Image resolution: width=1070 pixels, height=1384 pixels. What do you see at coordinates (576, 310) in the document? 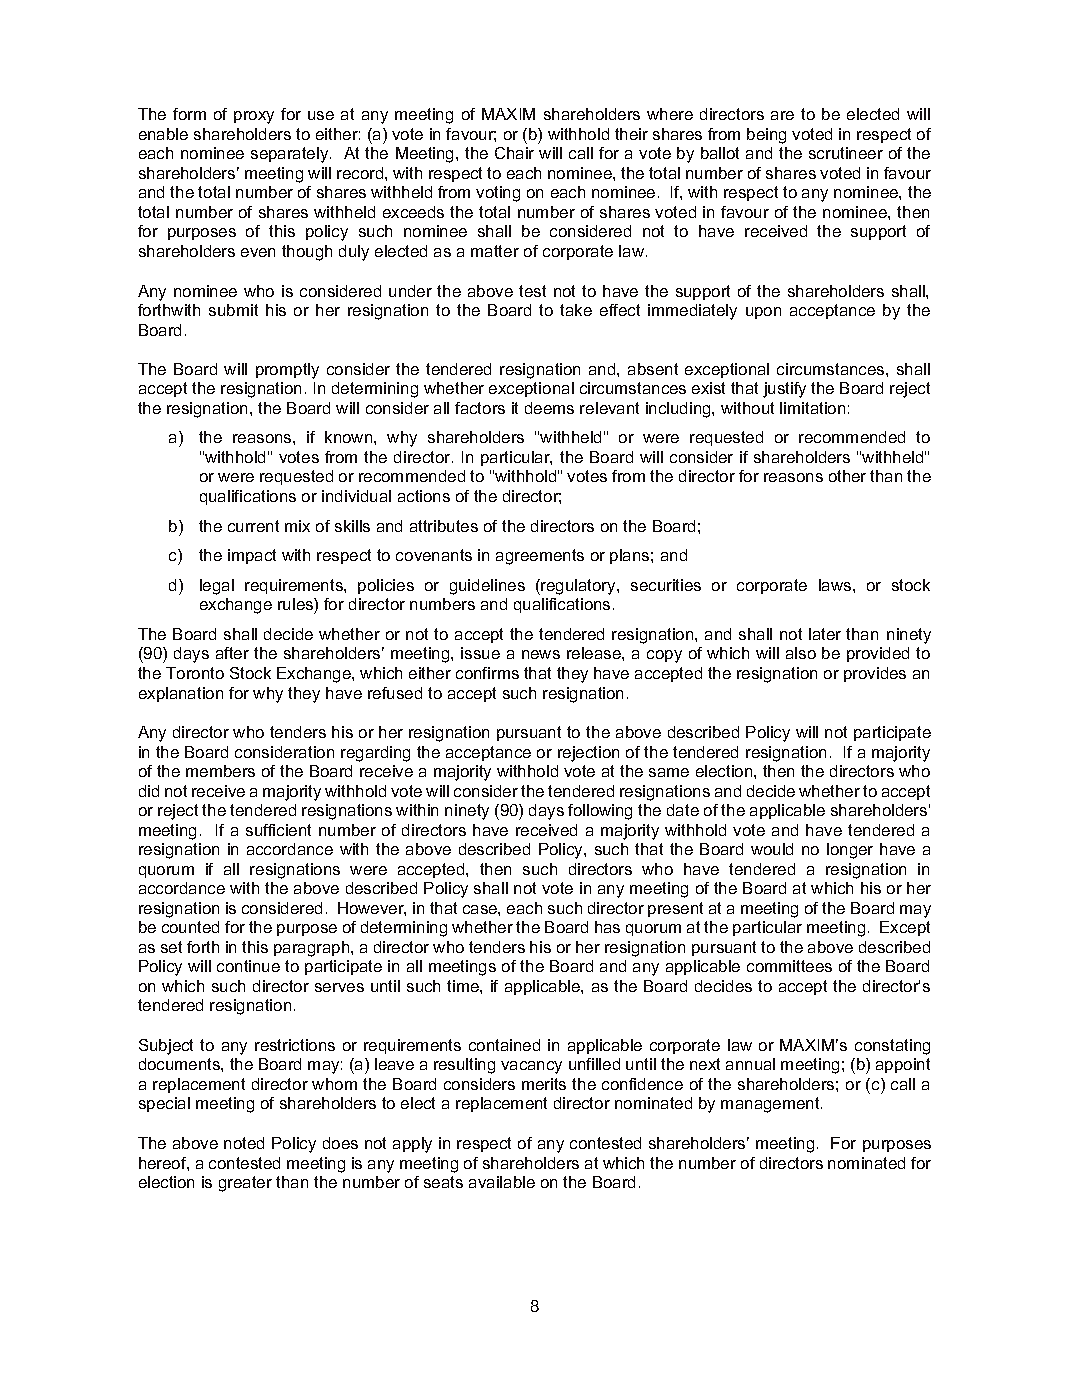
I see `take` at bounding box center [576, 310].
